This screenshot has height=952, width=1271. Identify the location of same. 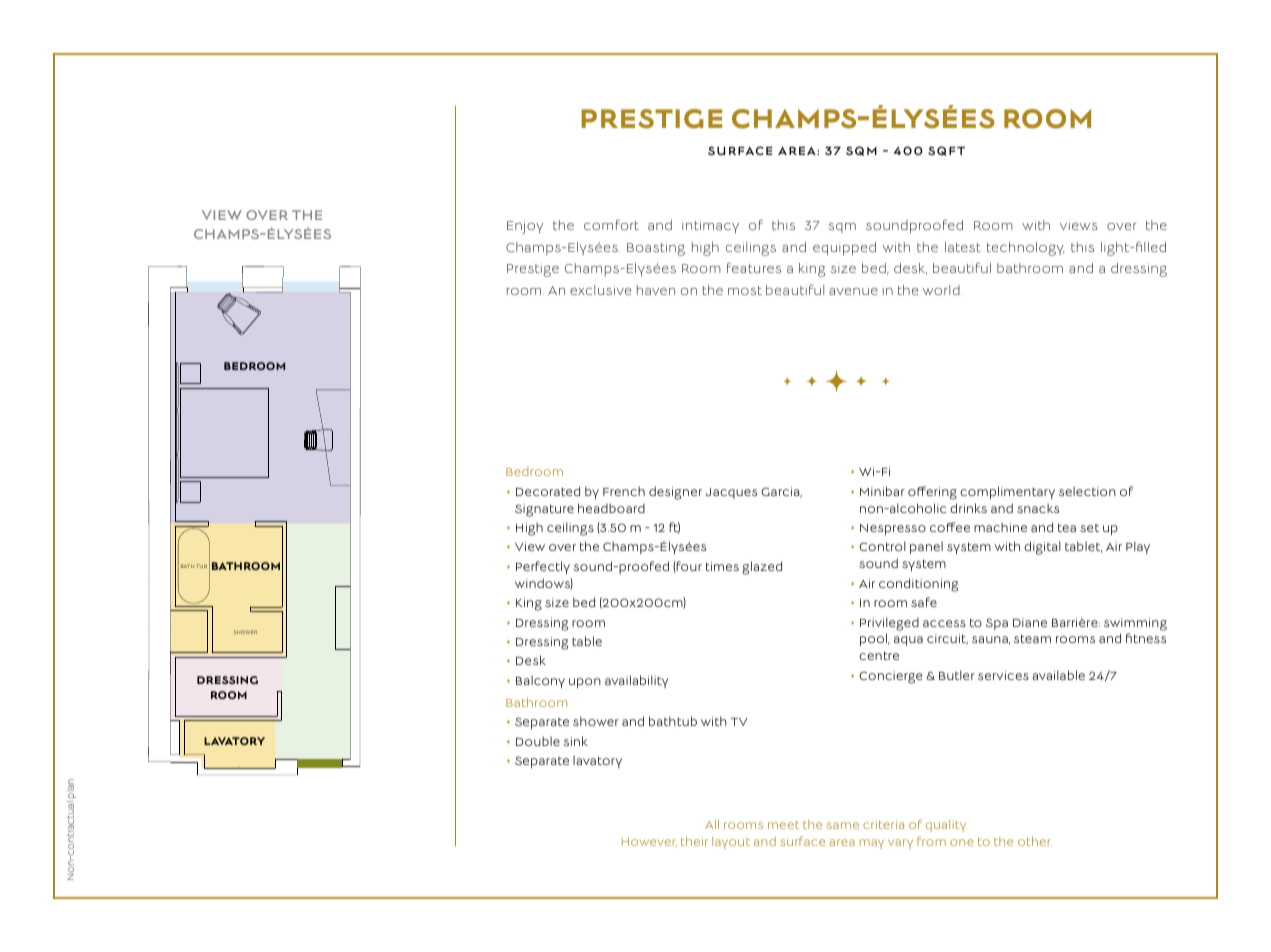
(842, 825).
